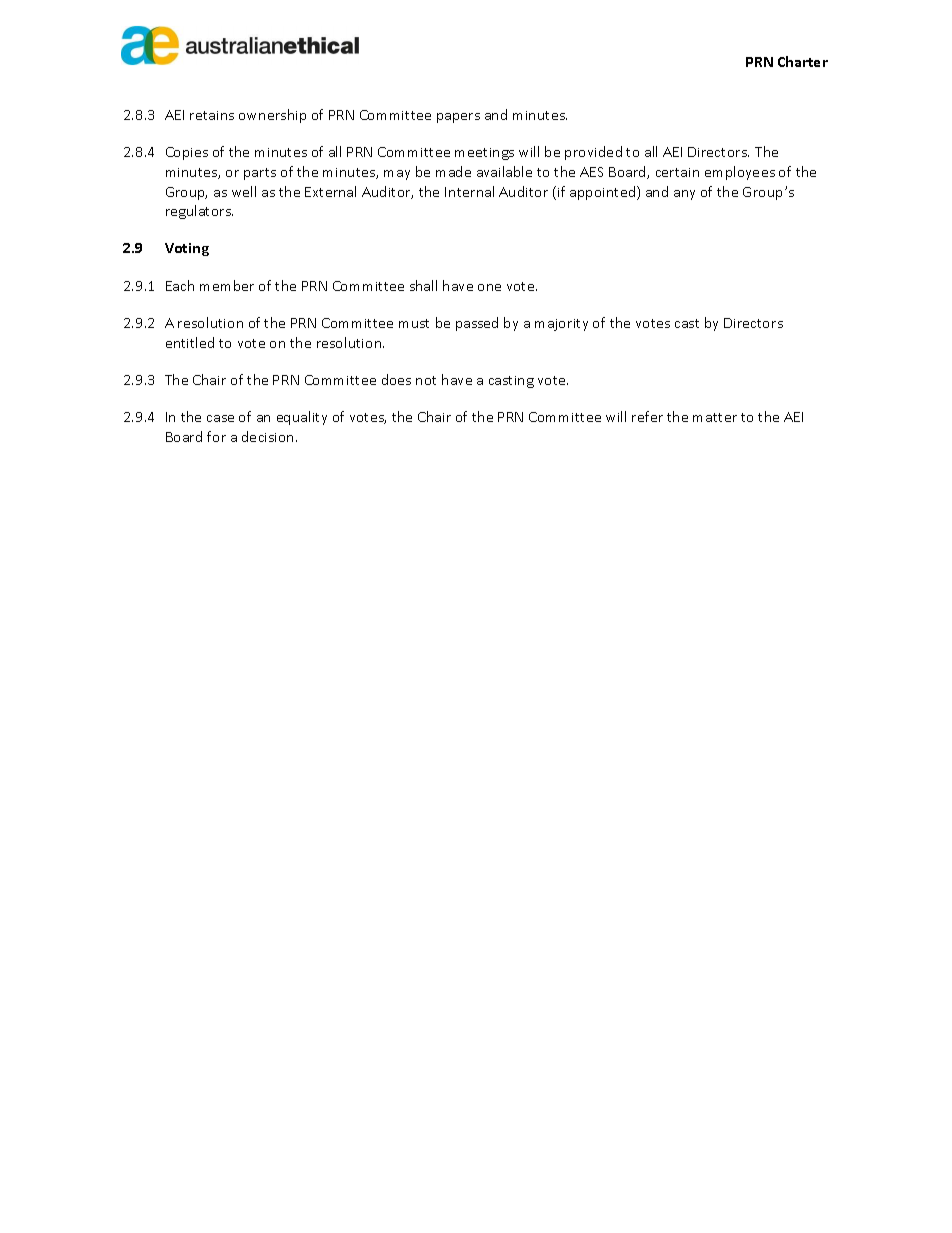 The width and height of the screenshot is (952, 1233). Describe the element at coordinates (469, 191) in the screenshot. I see `Internal` at that location.
